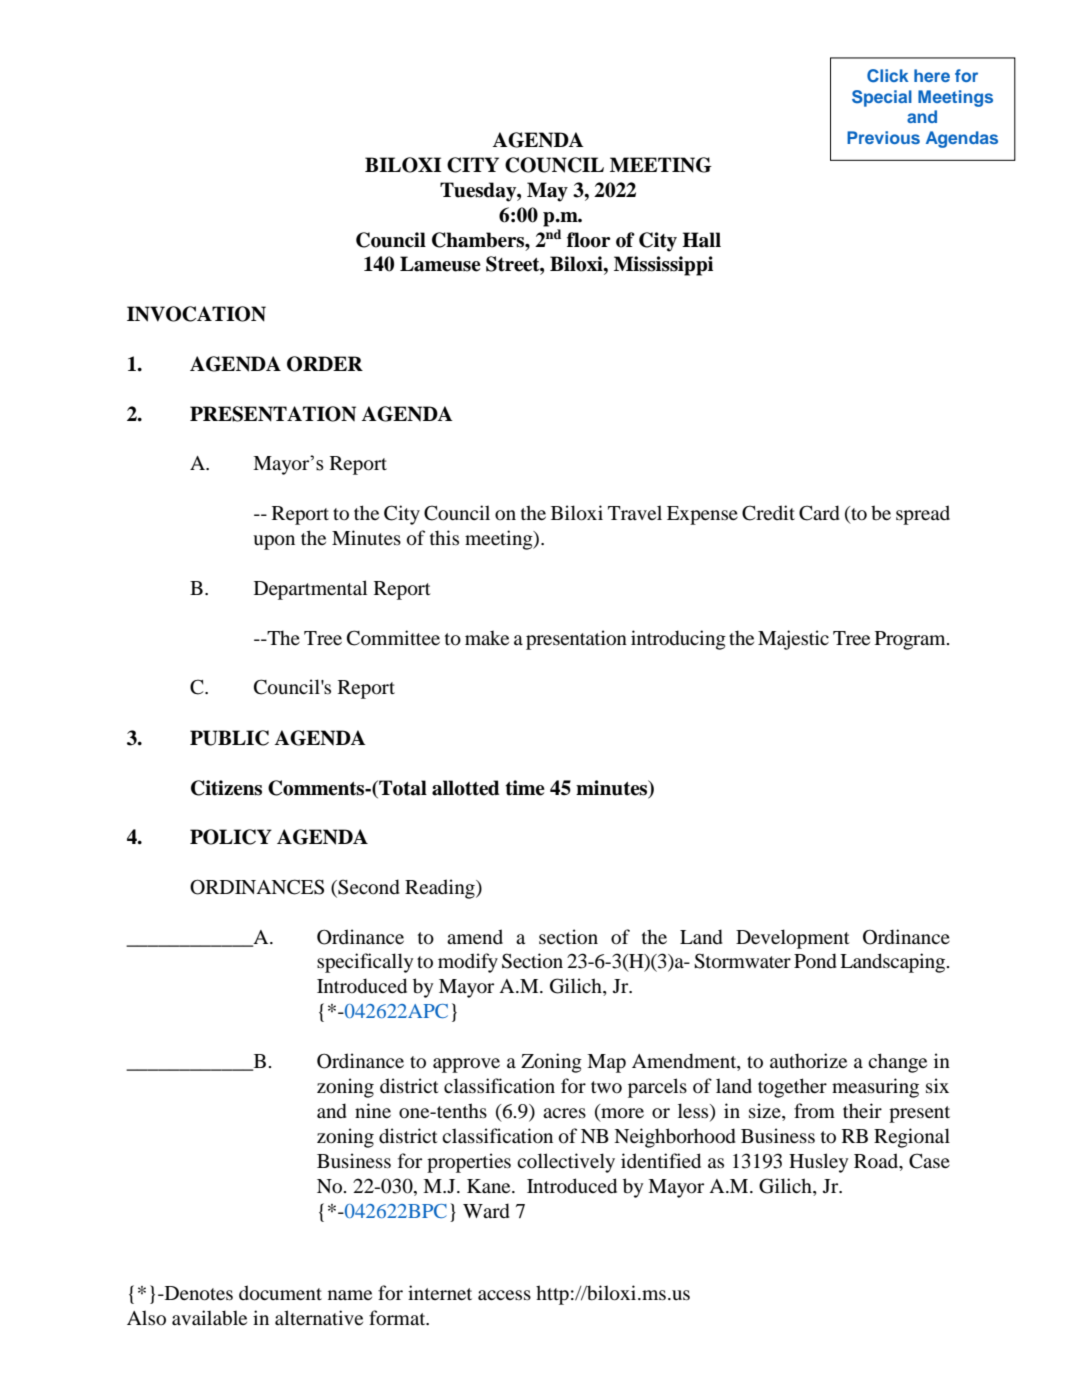  I want to click on make, so click(487, 637).
